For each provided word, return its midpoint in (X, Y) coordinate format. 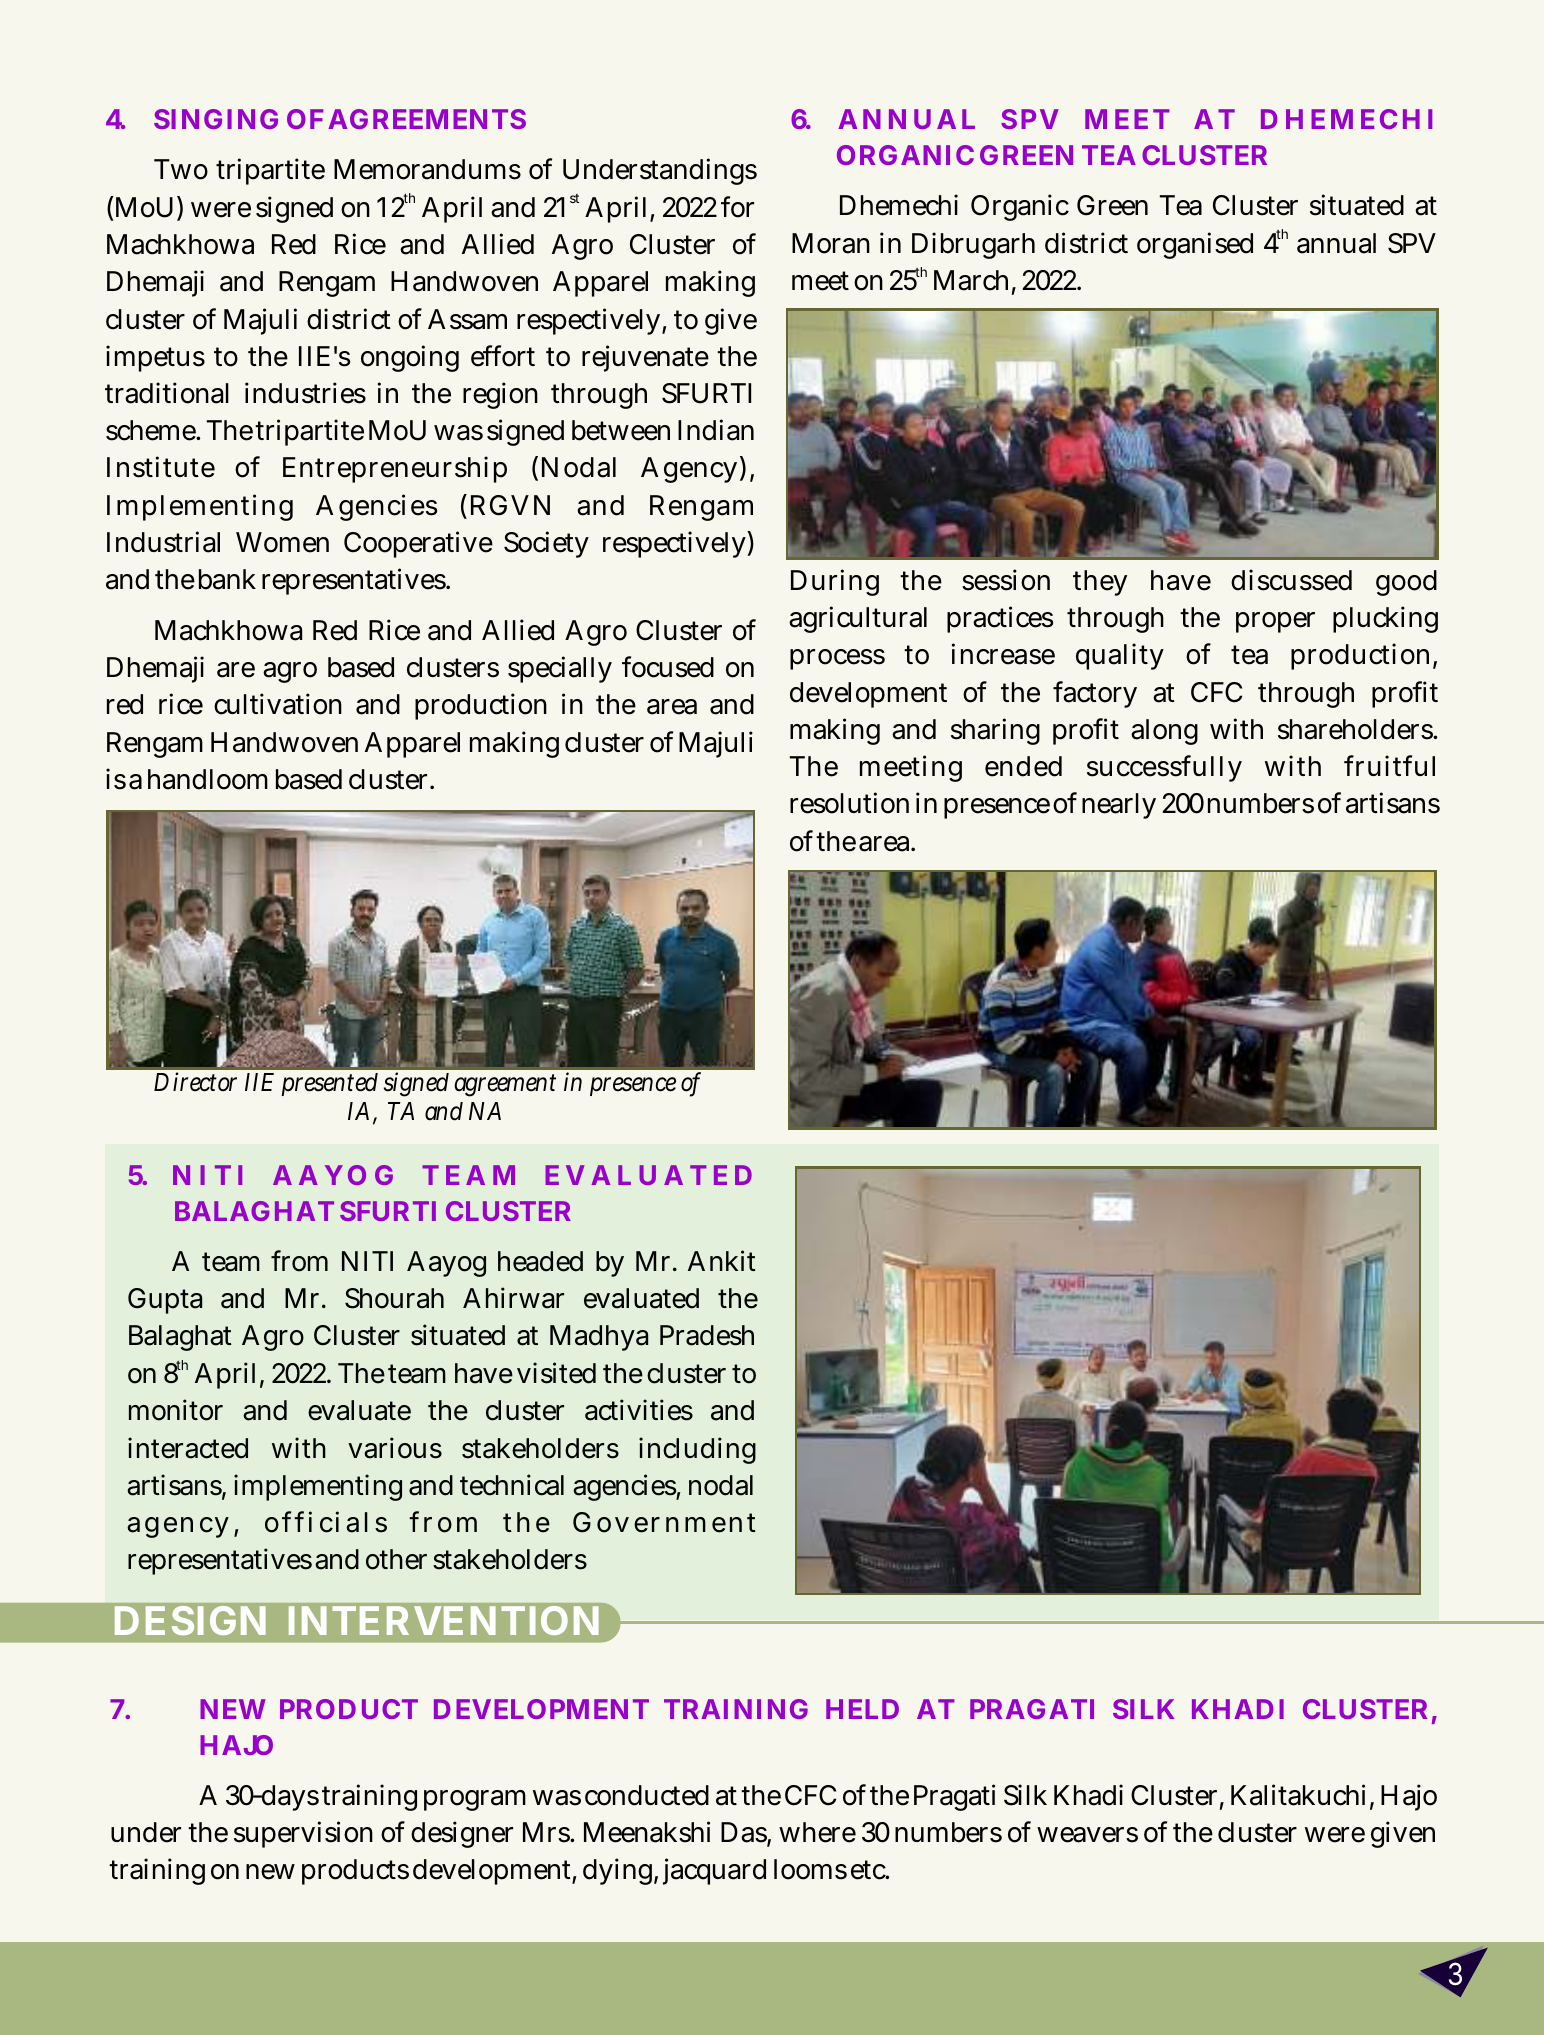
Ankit (722, 1260)
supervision (303, 1834)
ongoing (410, 358)
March (971, 280)
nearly (1119, 806)
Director (195, 1082)
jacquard (714, 1871)
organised (1195, 245)
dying (617, 1871)
